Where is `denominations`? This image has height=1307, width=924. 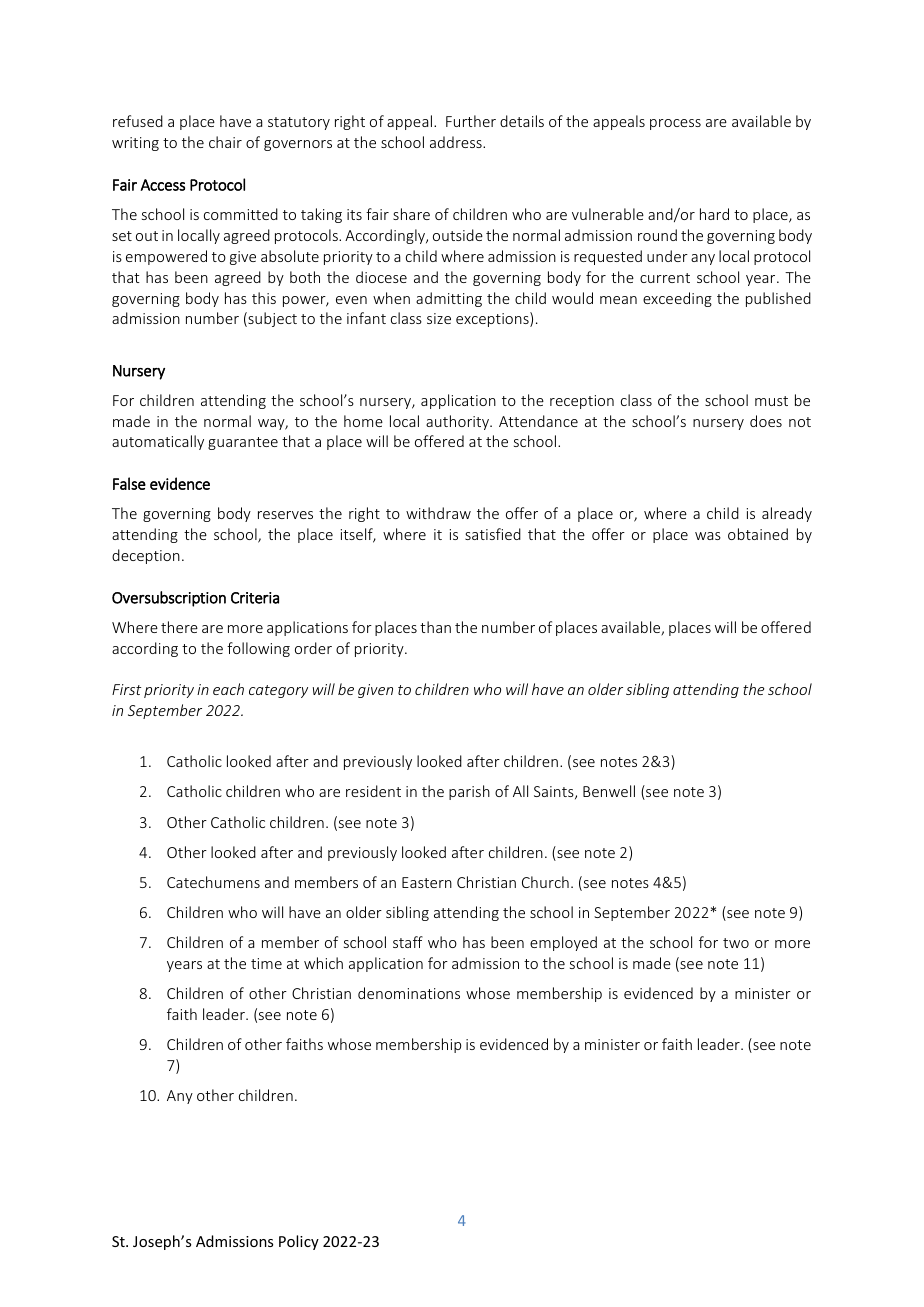
denominations is located at coordinates (409, 993).
